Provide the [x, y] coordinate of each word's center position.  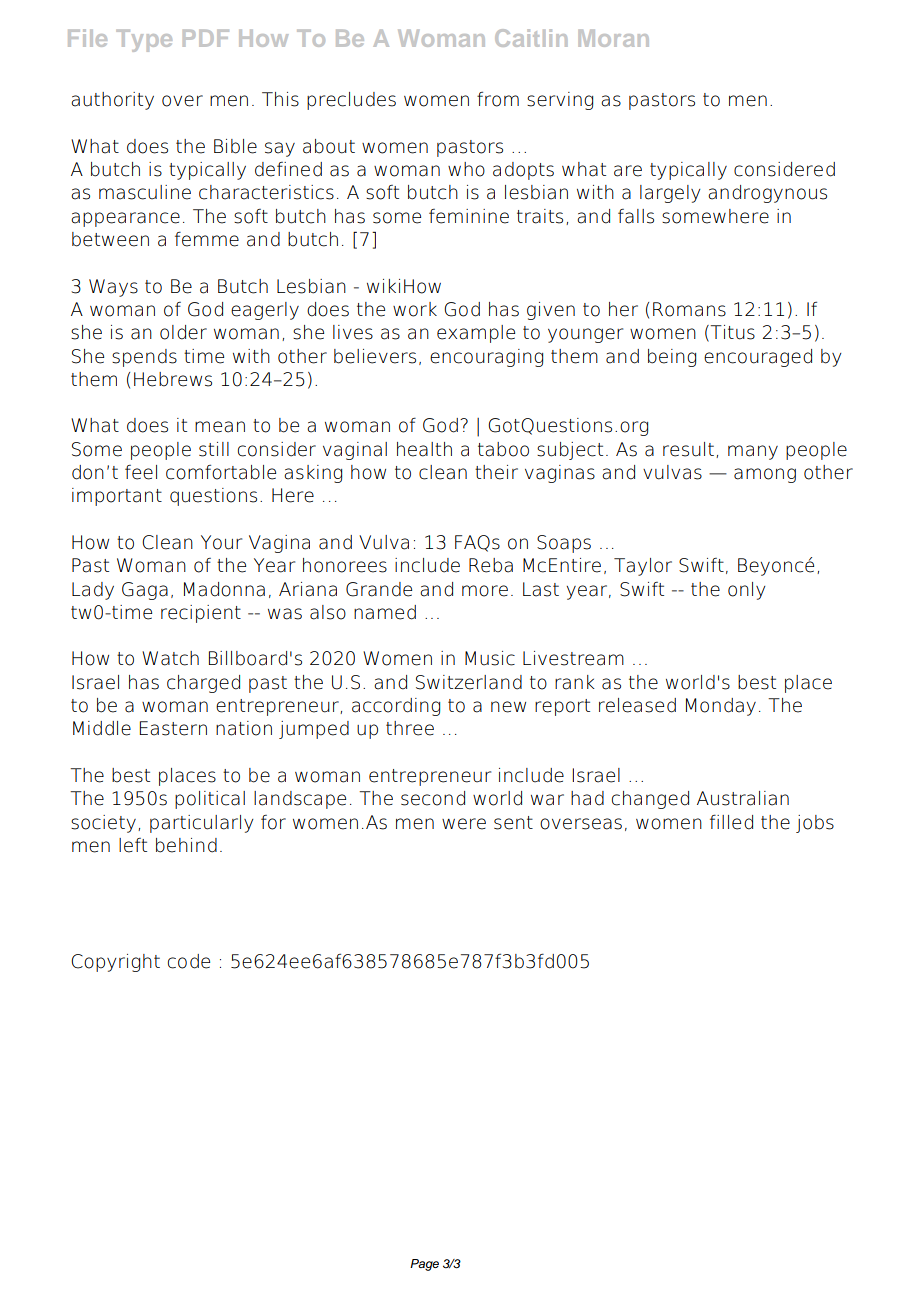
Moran [614, 38]
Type [144, 41]
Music [490, 658]
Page [424, 1265]
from [498, 99]
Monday [721, 707]
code [189, 961]
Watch [170, 658]
